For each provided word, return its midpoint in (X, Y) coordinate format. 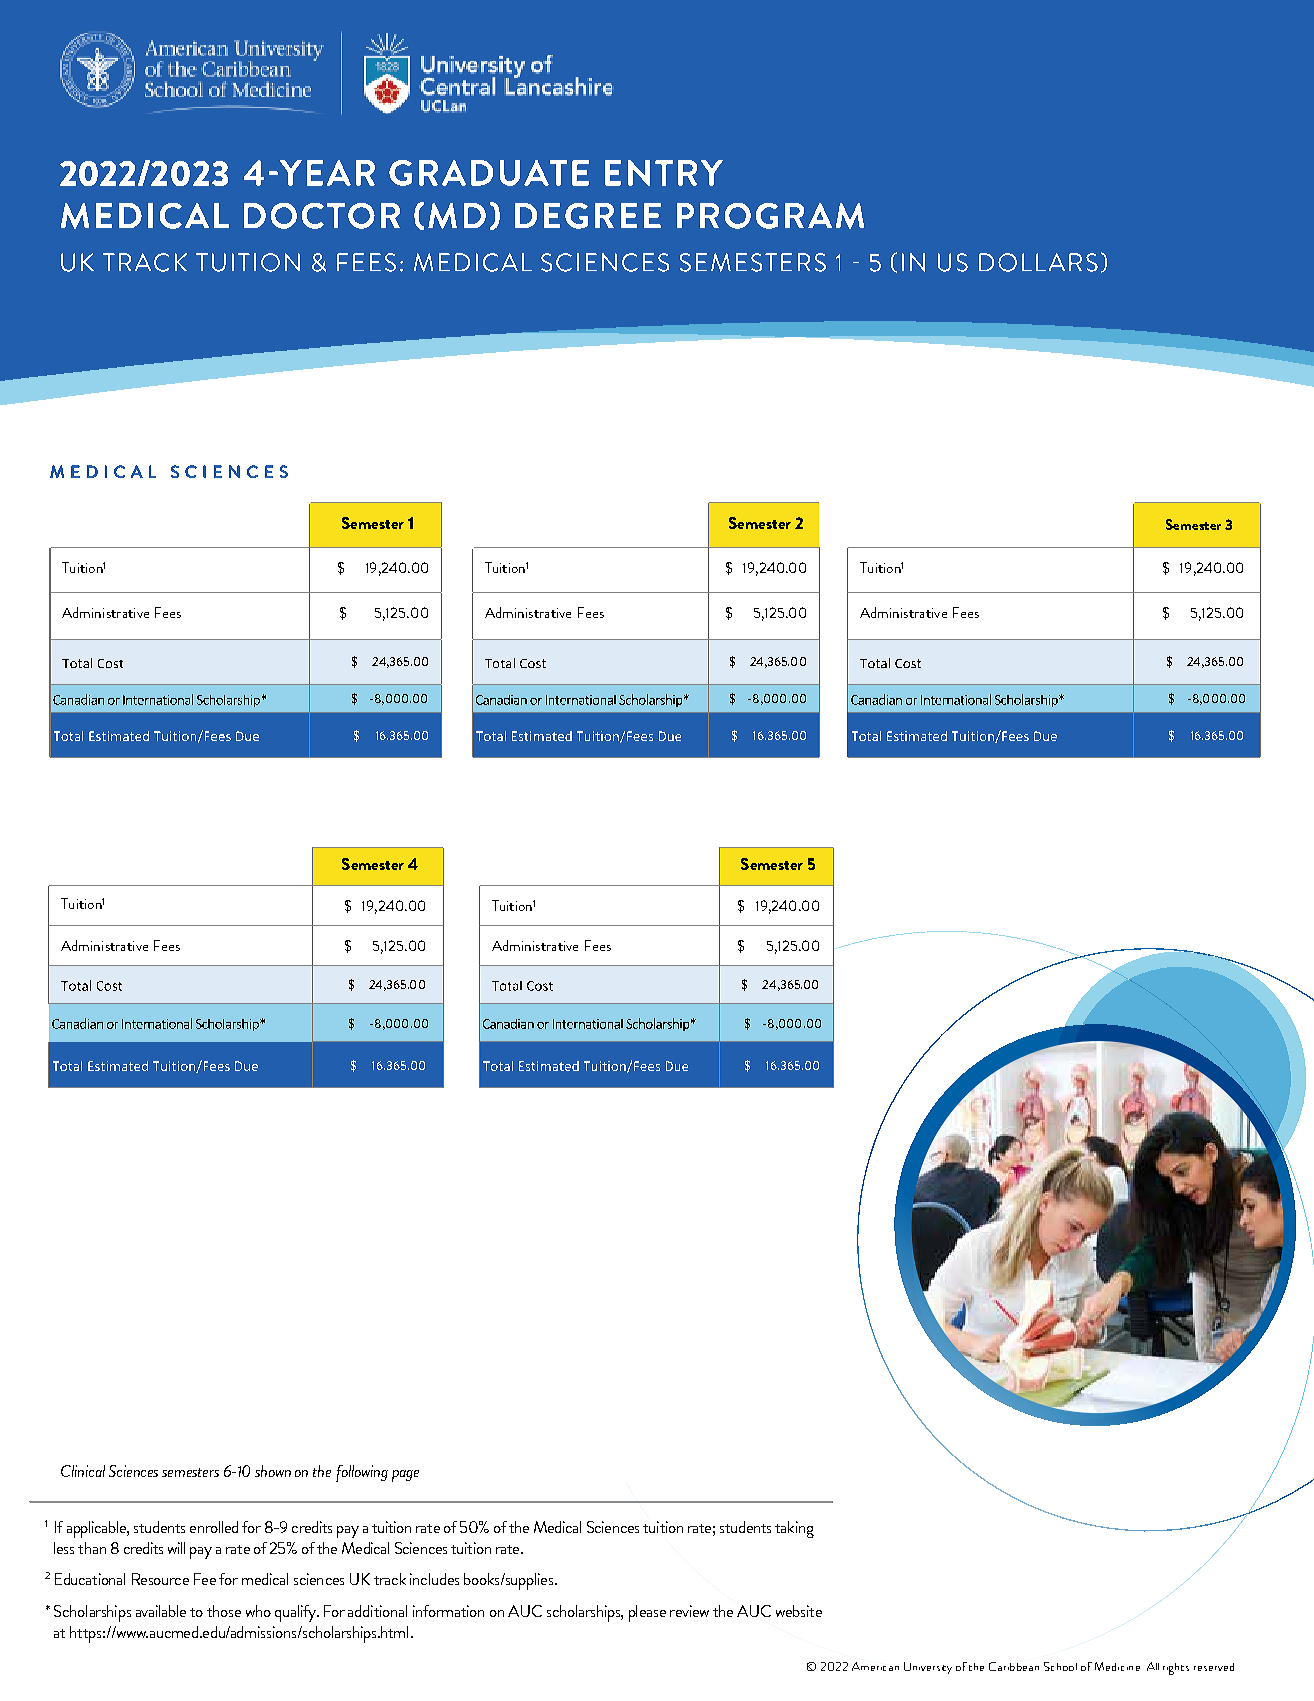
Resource (160, 1579)
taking (794, 1529)
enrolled (214, 1527)
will (176, 1548)
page (405, 1476)
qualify (296, 1613)
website (799, 1611)
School (1060, 1666)
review (689, 1611)
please (647, 1613)
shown (273, 1471)
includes (434, 1579)
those (224, 1611)
